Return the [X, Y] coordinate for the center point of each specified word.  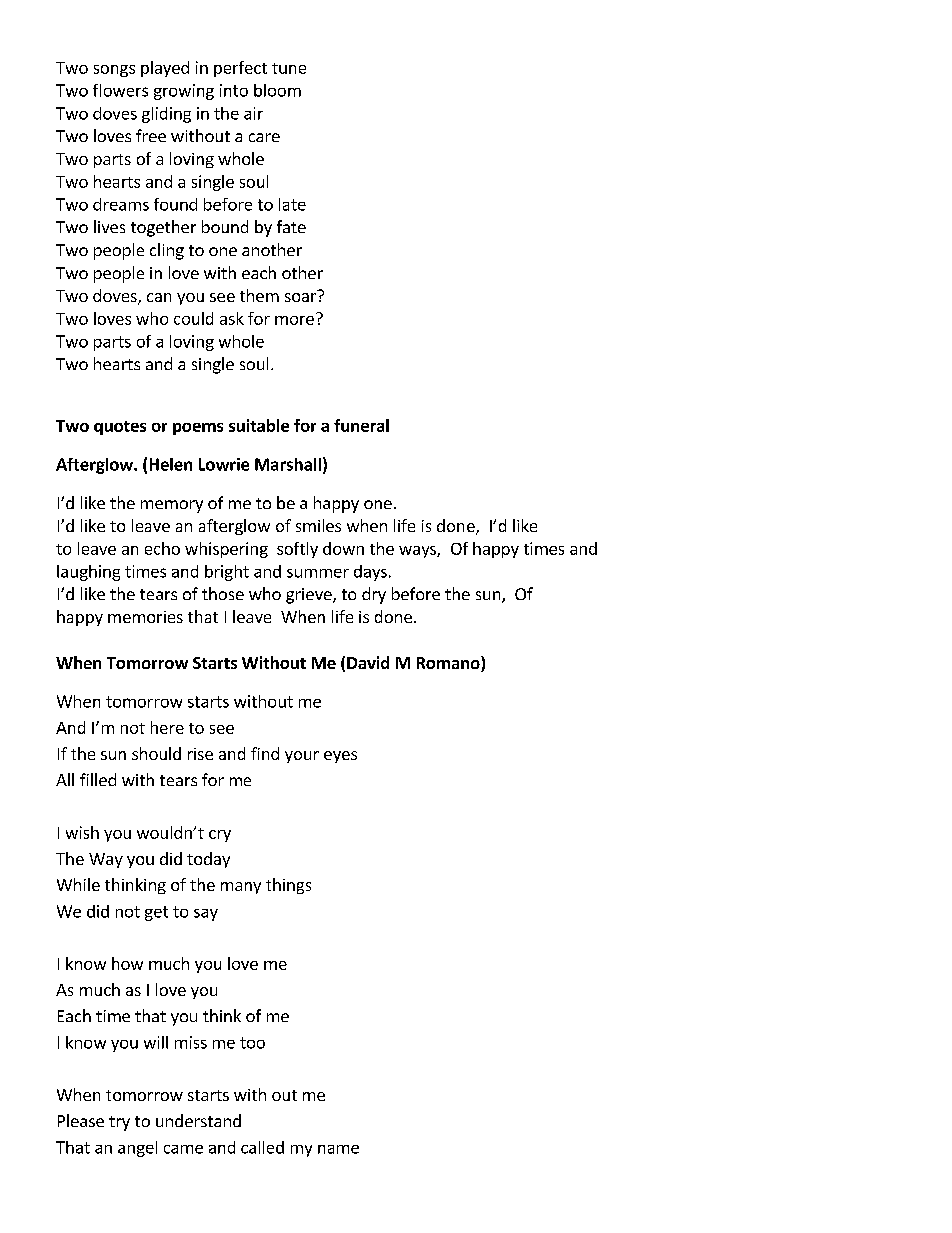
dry [374, 595]
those [223, 593]
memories [145, 617]
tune [289, 68]
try [119, 1123]
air [253, 113]
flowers [120, 90]
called [262, 1147]
